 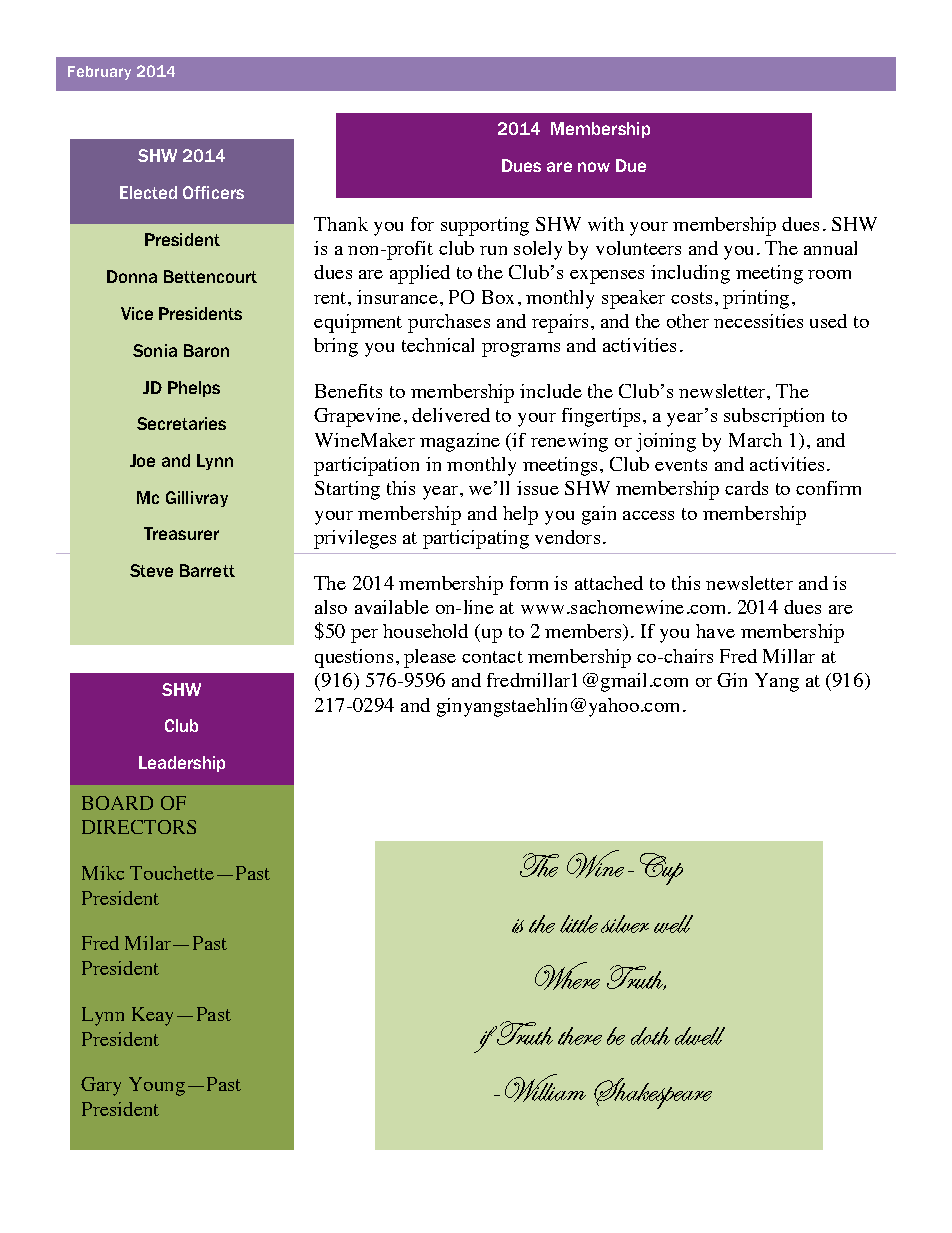 What do you see at coordinates (182, 764) in the page?
I see `Leadership` at bounding box center [182, 764].
